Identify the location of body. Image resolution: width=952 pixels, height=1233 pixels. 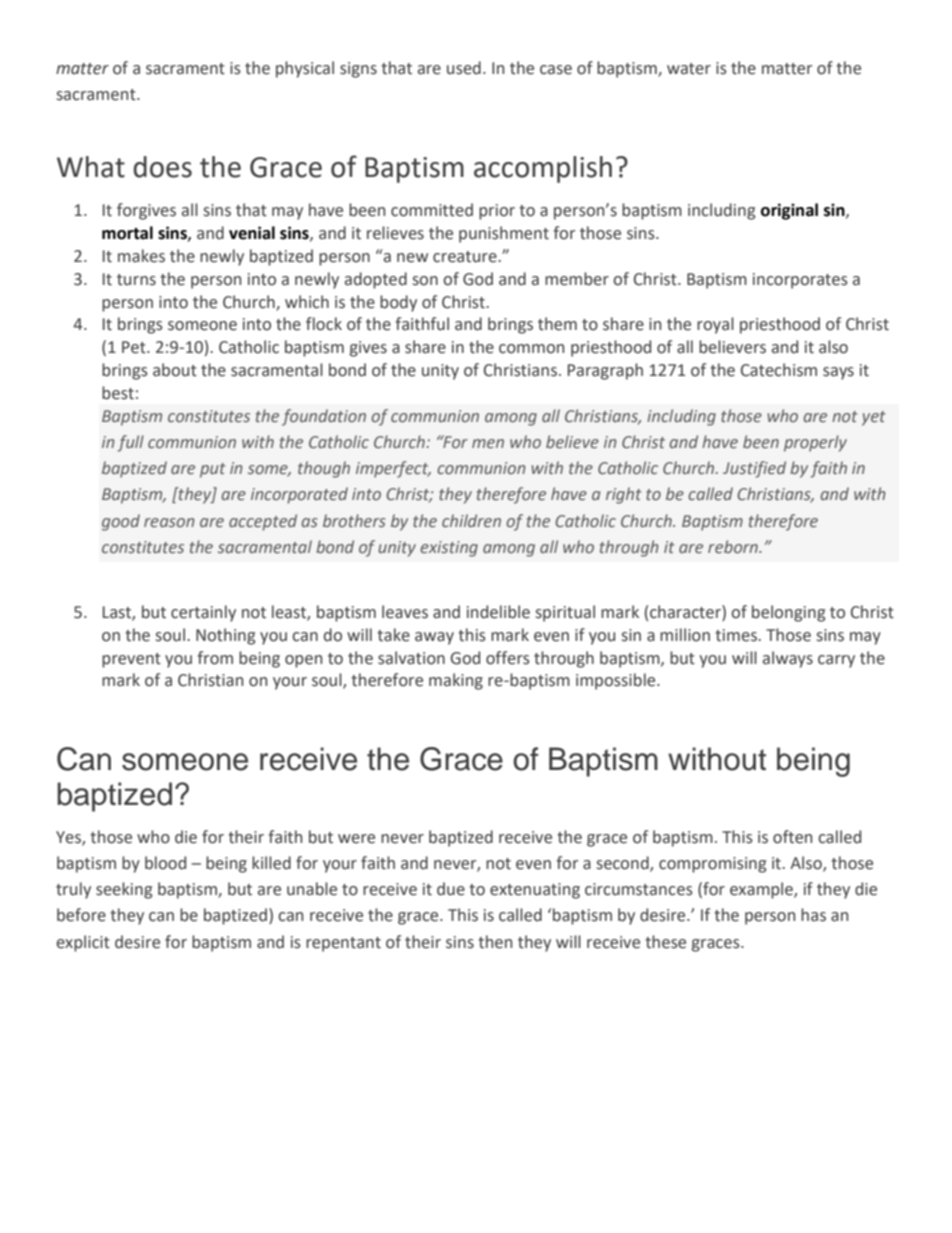
(398, 303).
